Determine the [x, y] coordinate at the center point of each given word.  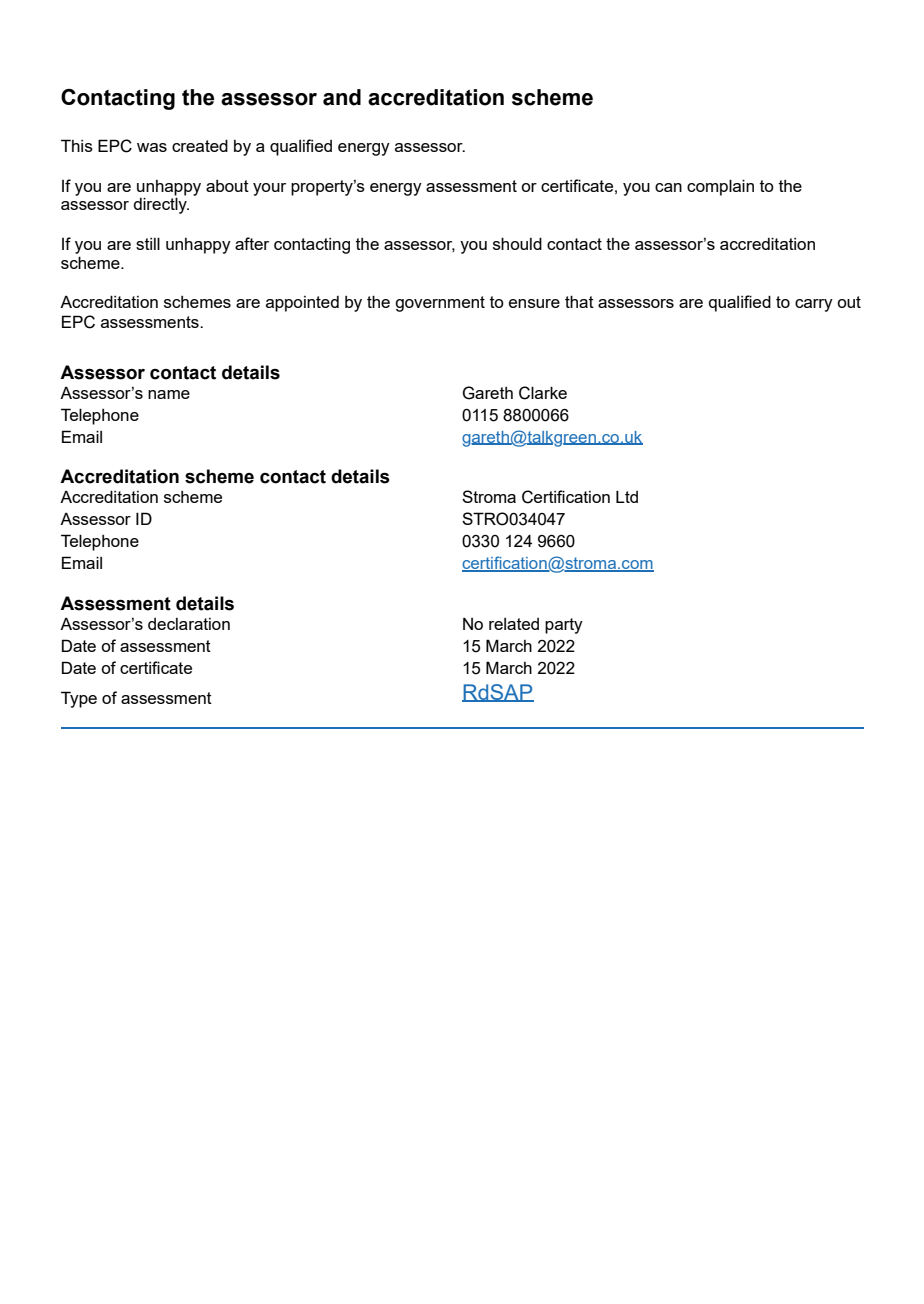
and [342, 97]
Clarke [543, 393]
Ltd [627, 496]
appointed [302, 304]
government [440, 304]
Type [79, 699]
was [152, 147]
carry [814, 305]
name [169, 394]
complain [720, 187]
